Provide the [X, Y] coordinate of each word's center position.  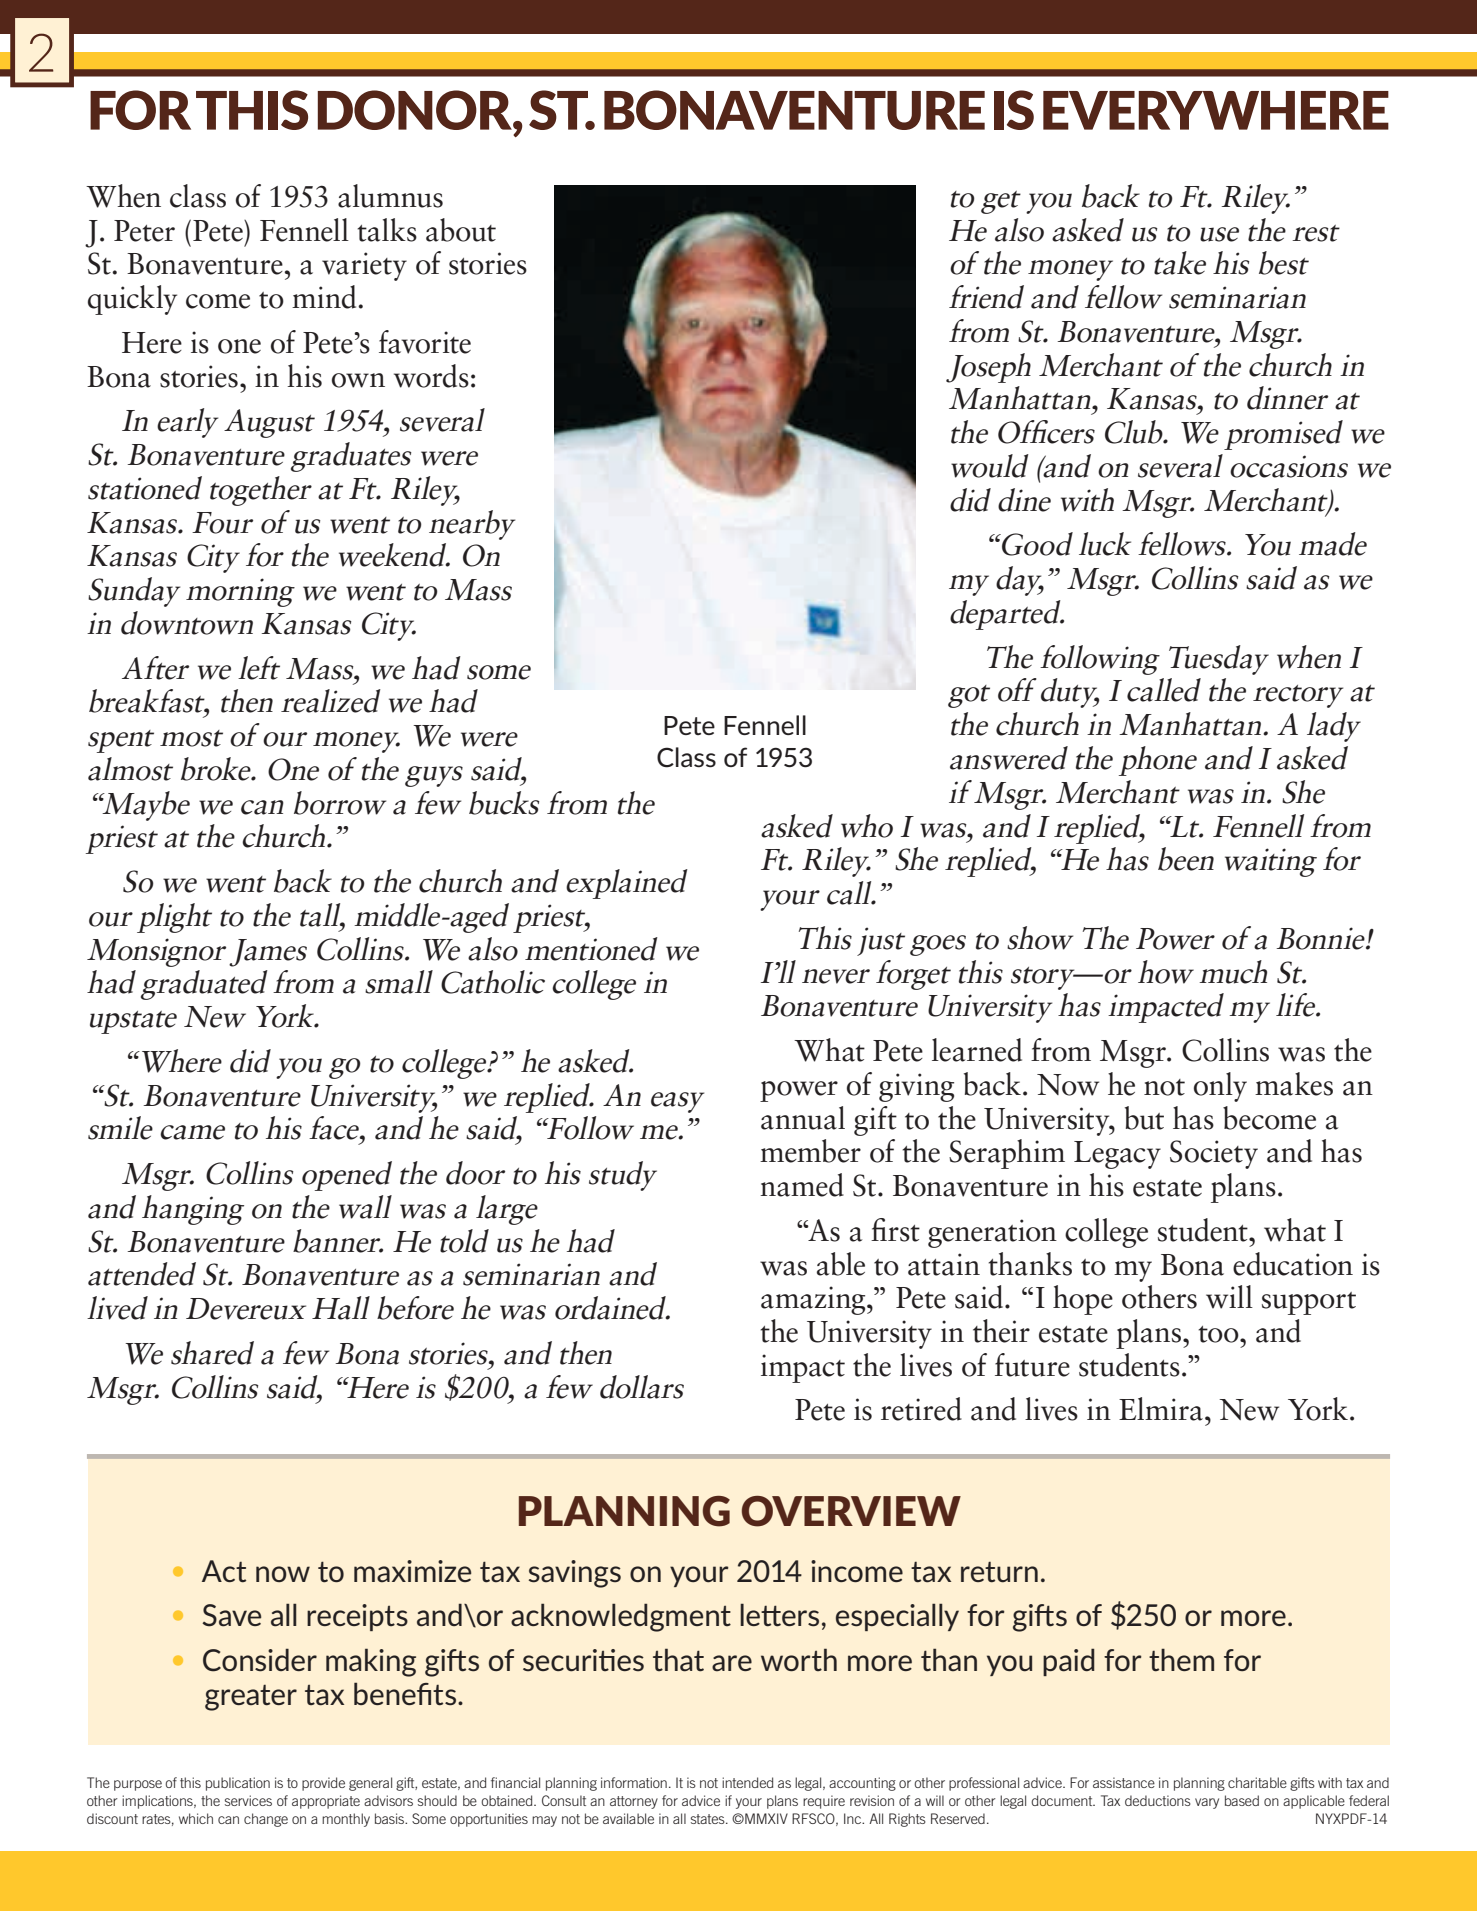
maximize [412, 1571]
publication [238, 1784]
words [431, 376]
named [802, 1185]
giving [916, 1087]
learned [977, 1050]
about [461, 230]
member [810, 1151]
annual [803, 1118]
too [1219, 1334]
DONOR [416, 110]
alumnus [390, 196]
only [1220, 1087]
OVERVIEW [851, 1511]
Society [1214, 1154]
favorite [425, 342]
